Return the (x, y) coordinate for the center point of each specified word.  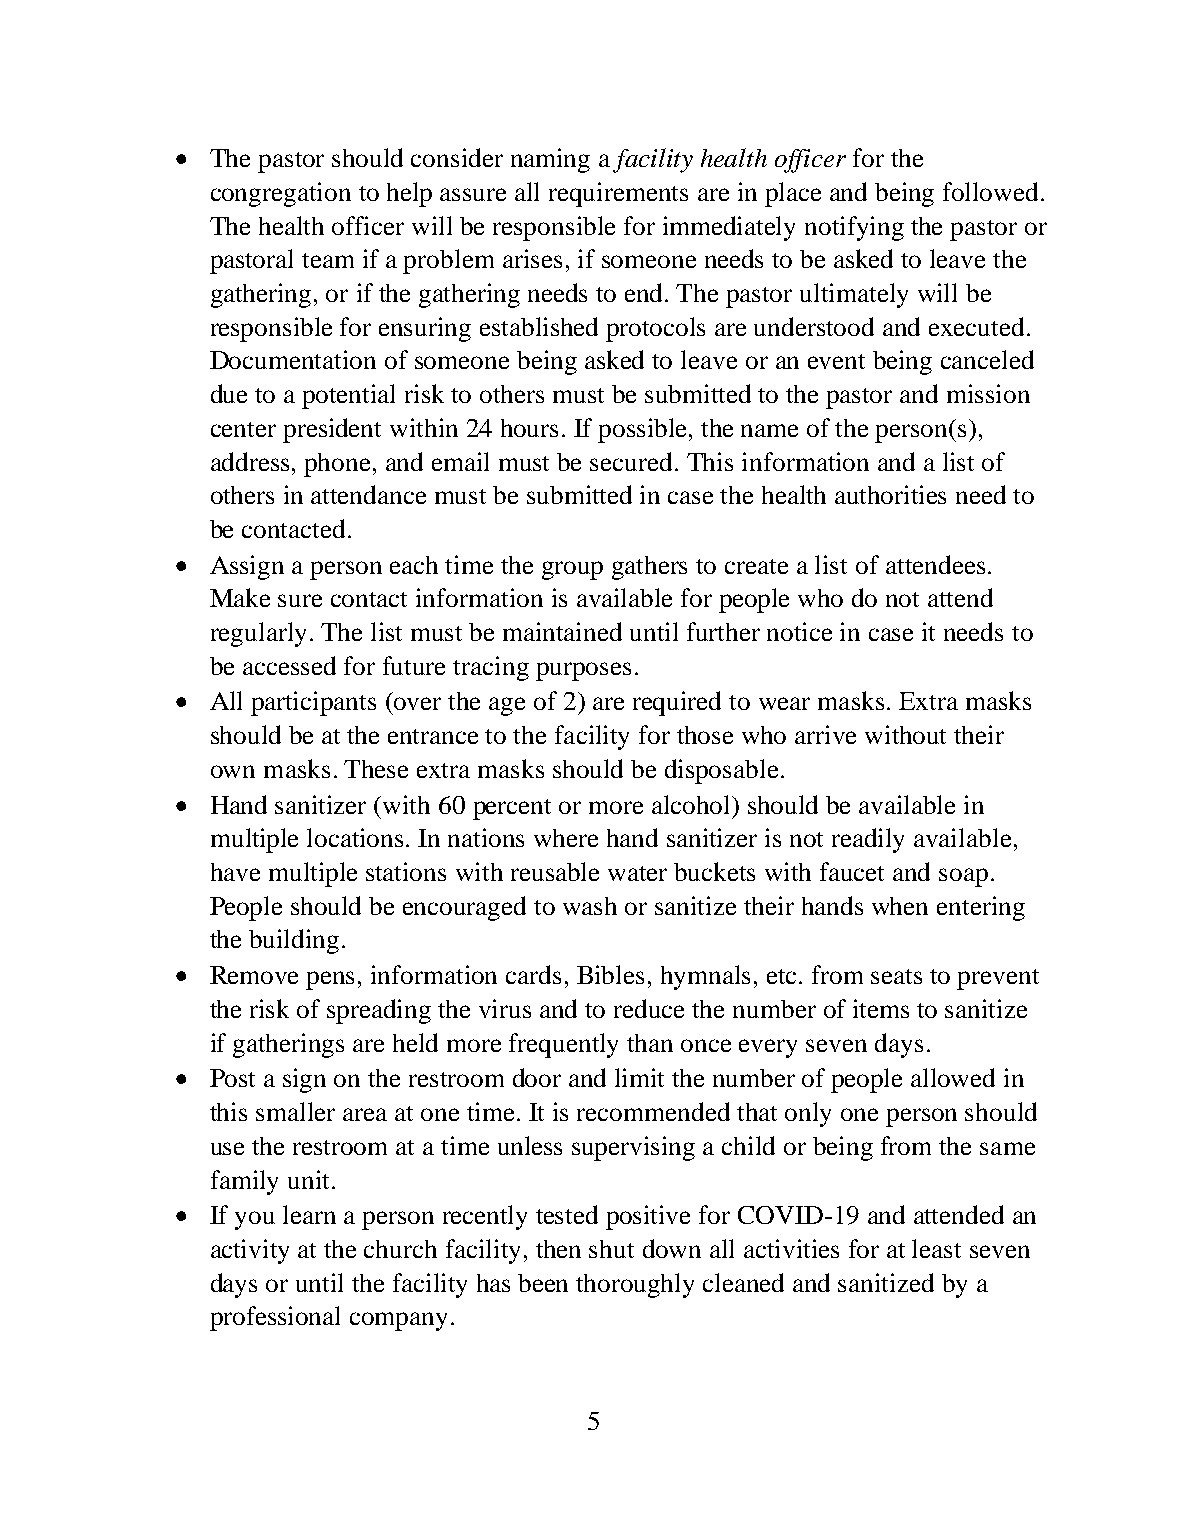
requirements (618, 194)
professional (275, 1318)
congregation (281, 194)
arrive (825, 734)
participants (313, 703)
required (677, 703)
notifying (854, 228)
